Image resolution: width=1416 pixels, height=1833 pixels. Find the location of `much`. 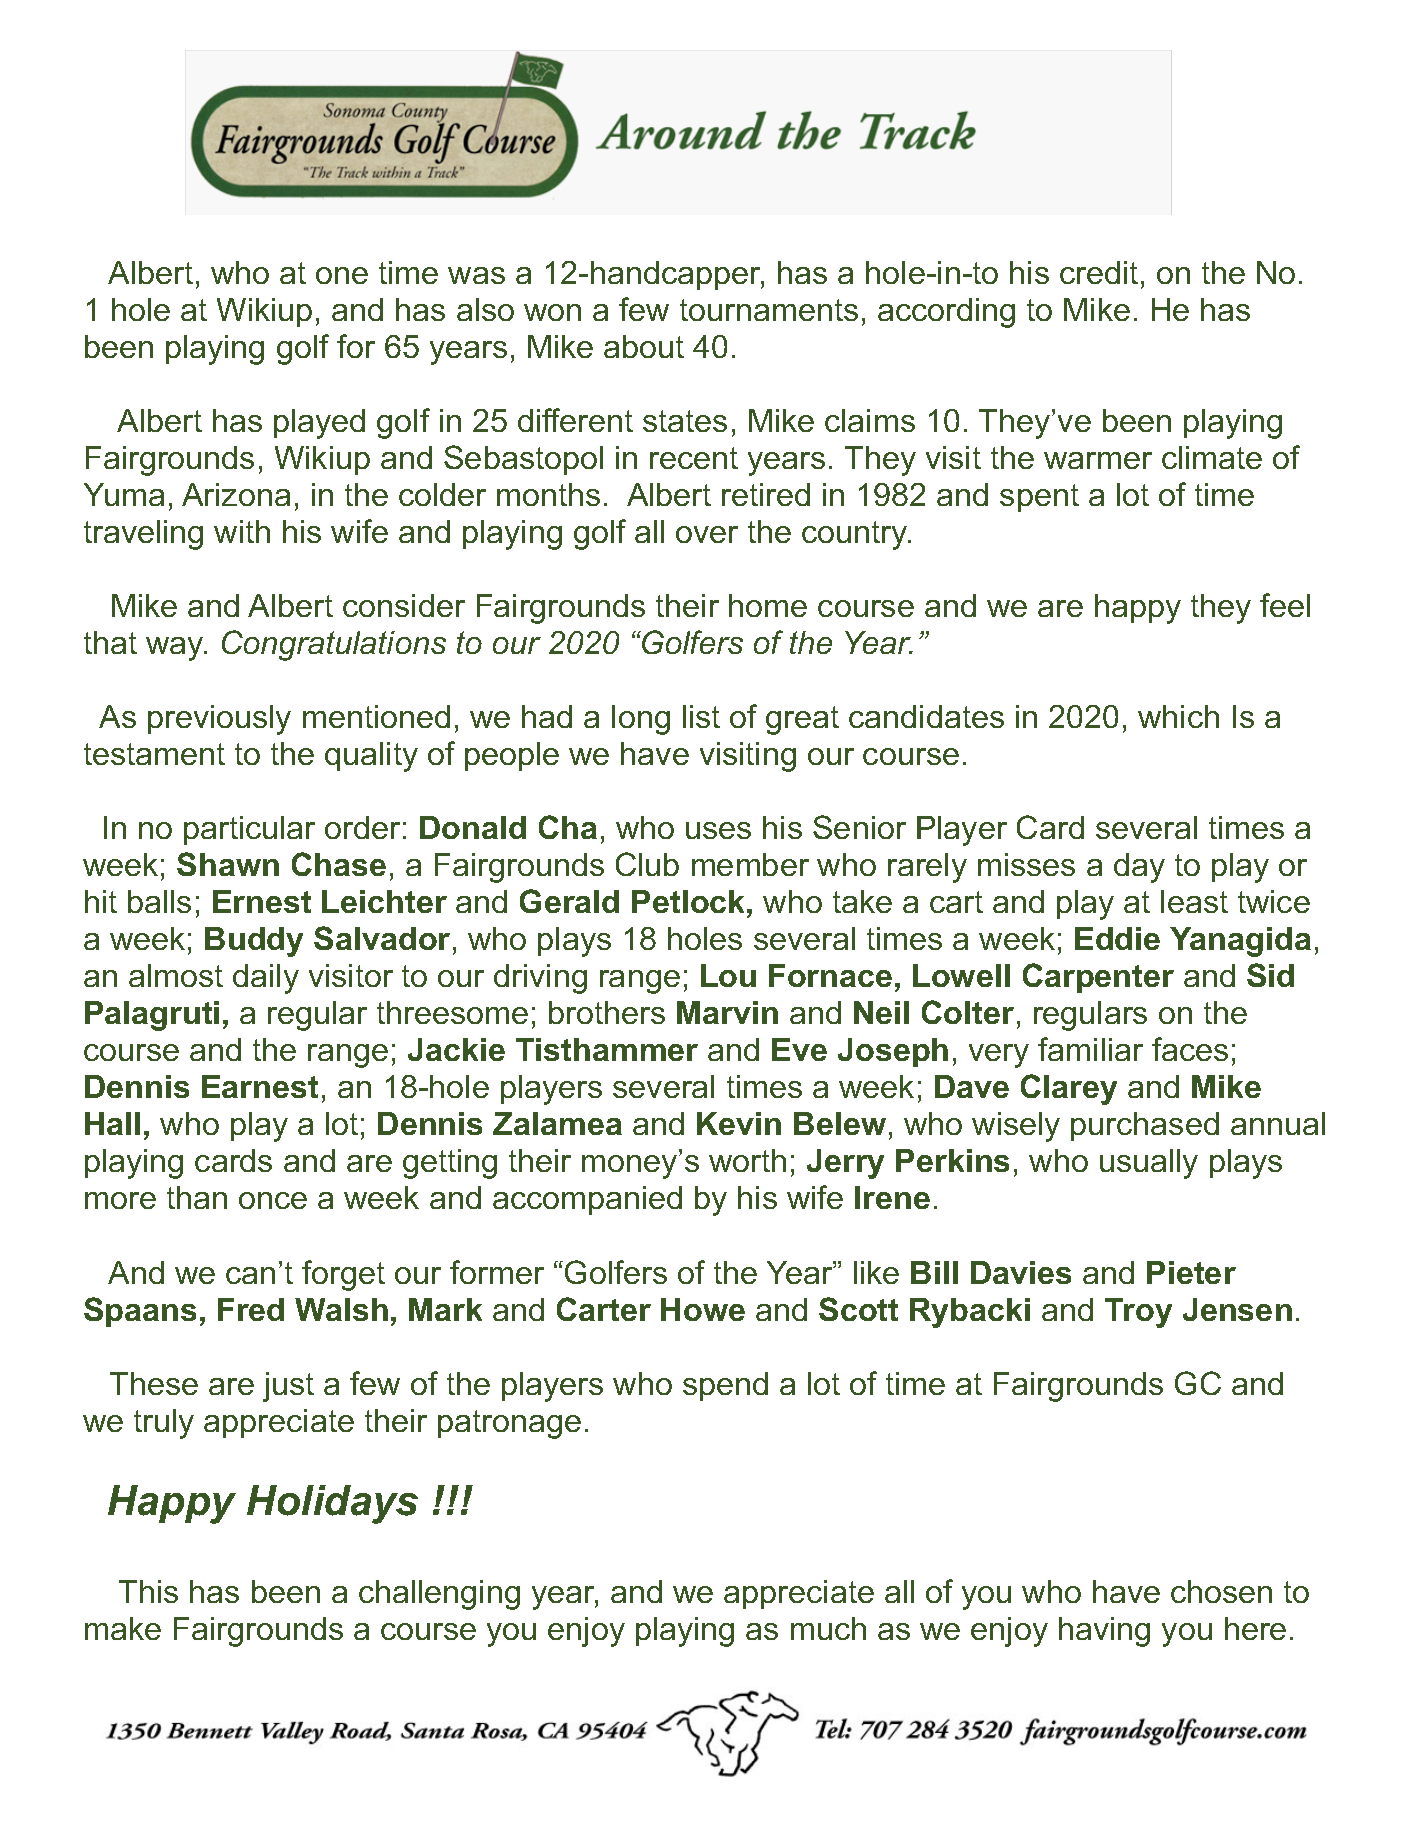

much is located at coordinates (828, 1628).
